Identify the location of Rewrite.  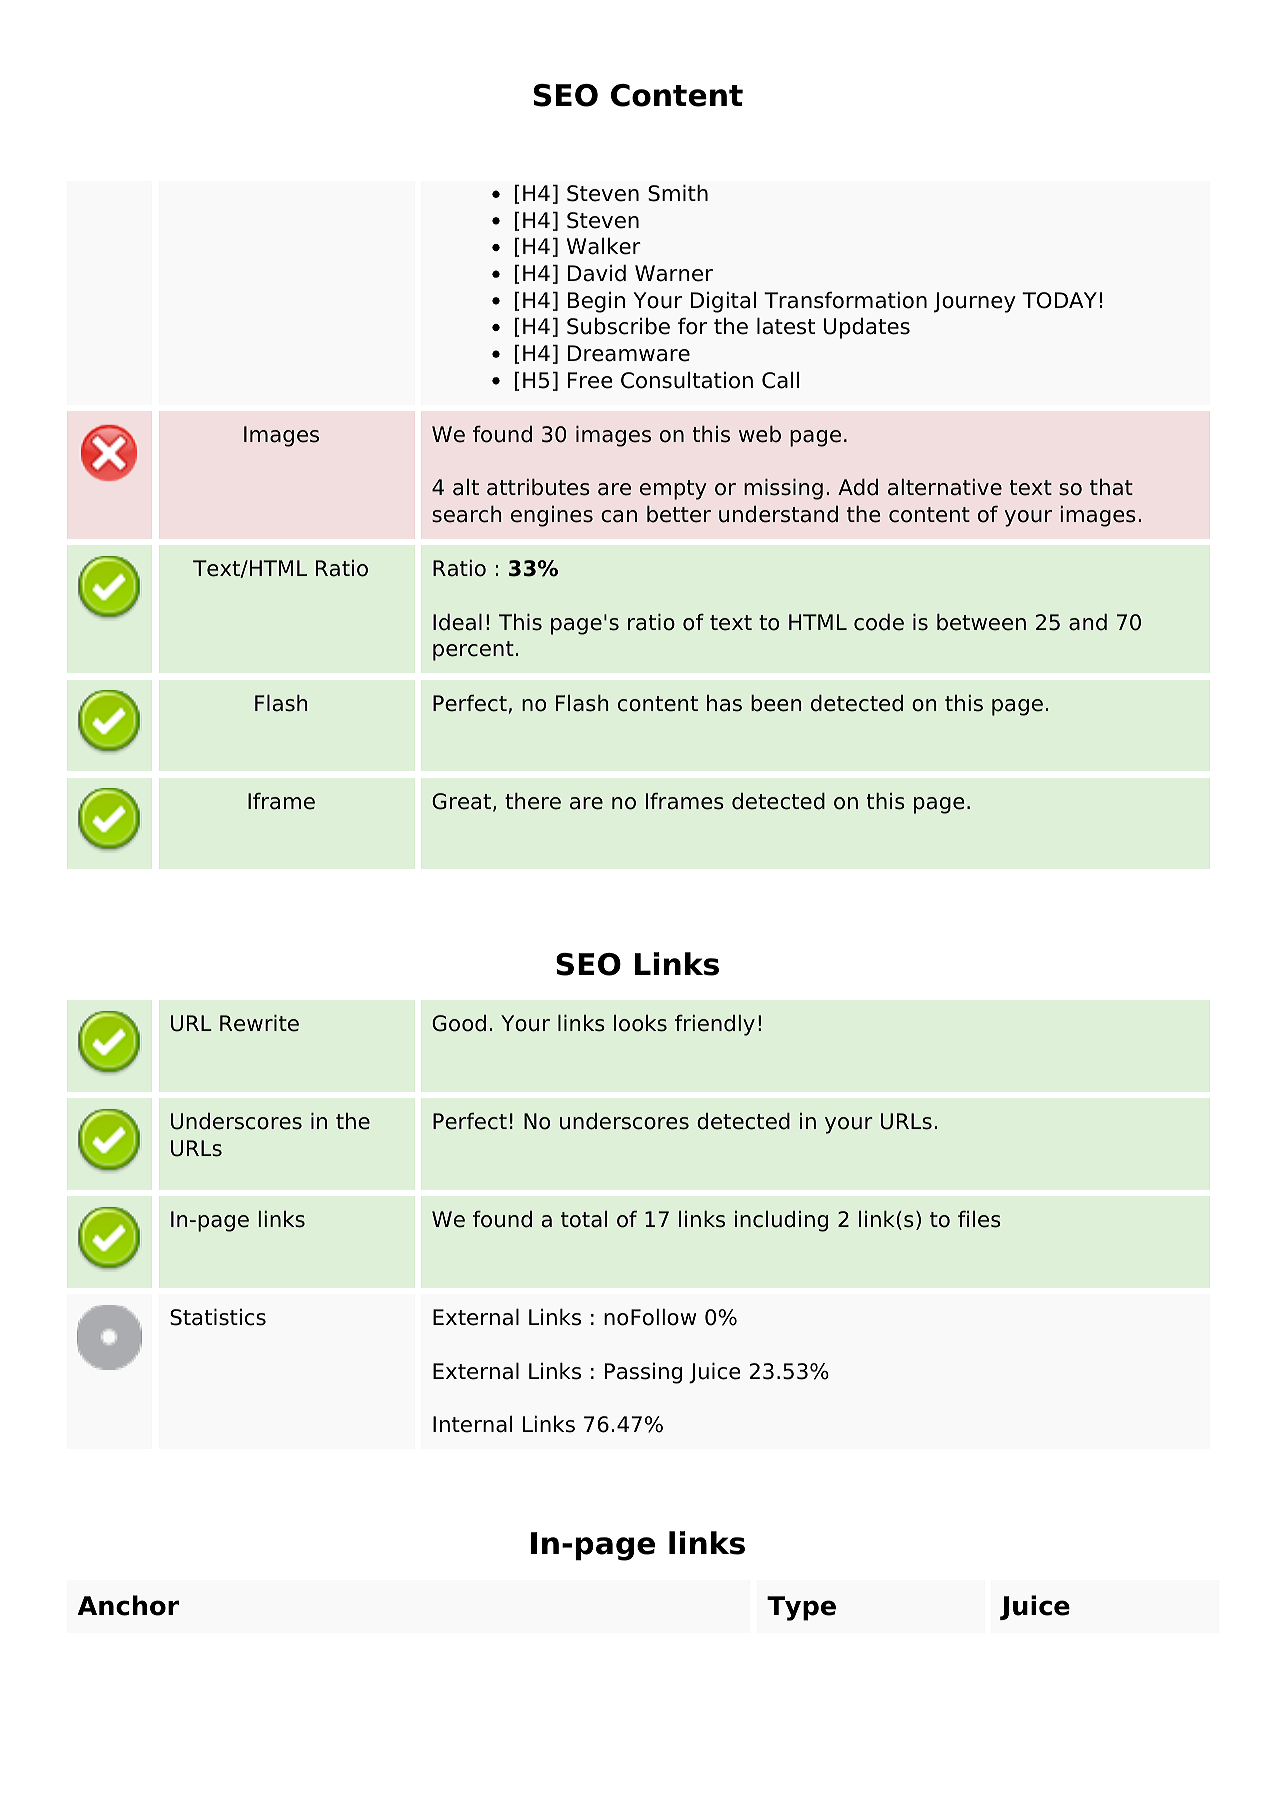
(259, 1023).
